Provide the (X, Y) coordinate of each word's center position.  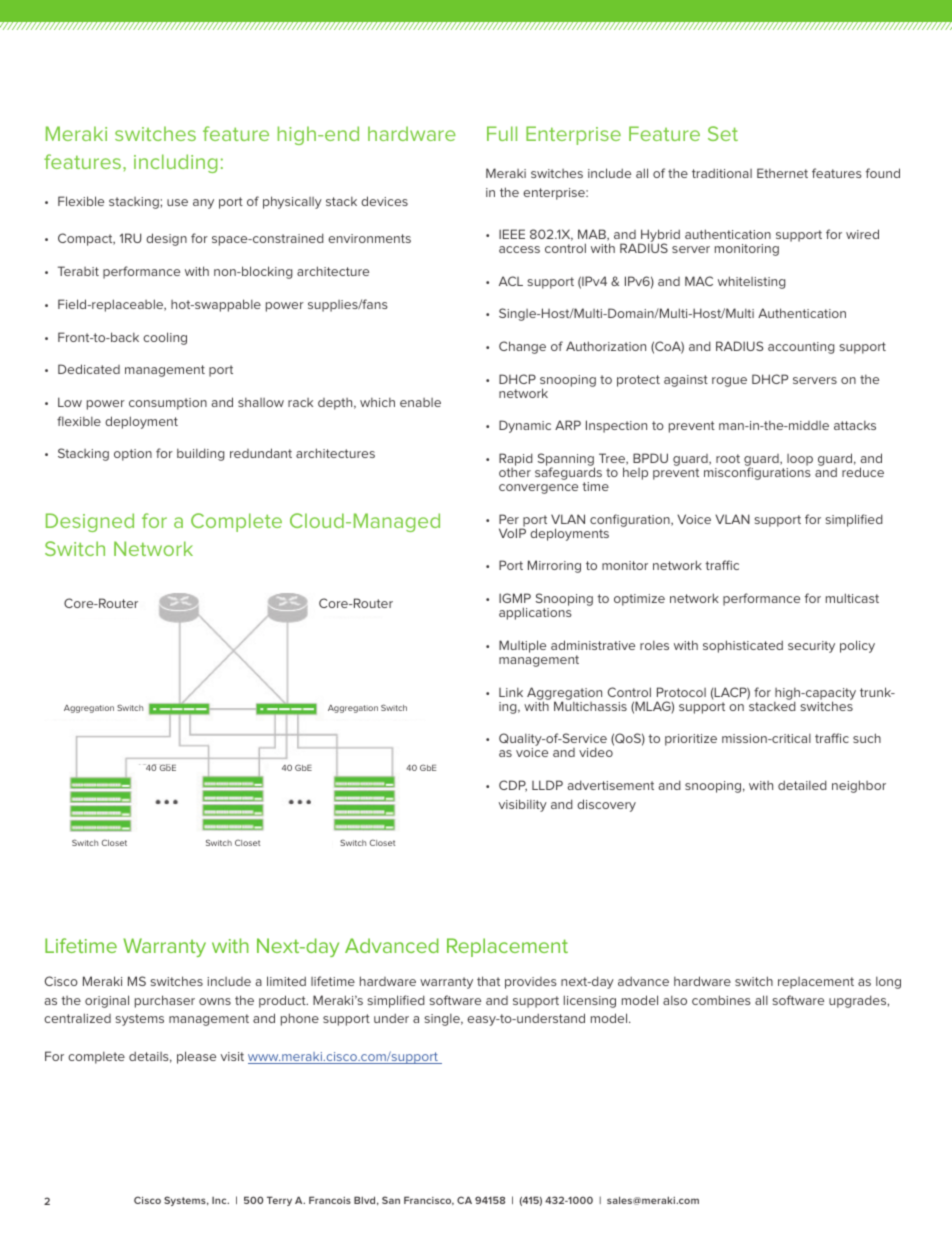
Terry (279, 1201)
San (391, 1200)
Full (502, 133)
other (515, 472)
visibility (523, 805)
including (176, 163)
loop (799, 461)
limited (286, 981)
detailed (802, 785)
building (201, 454)
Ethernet (782, 173)
